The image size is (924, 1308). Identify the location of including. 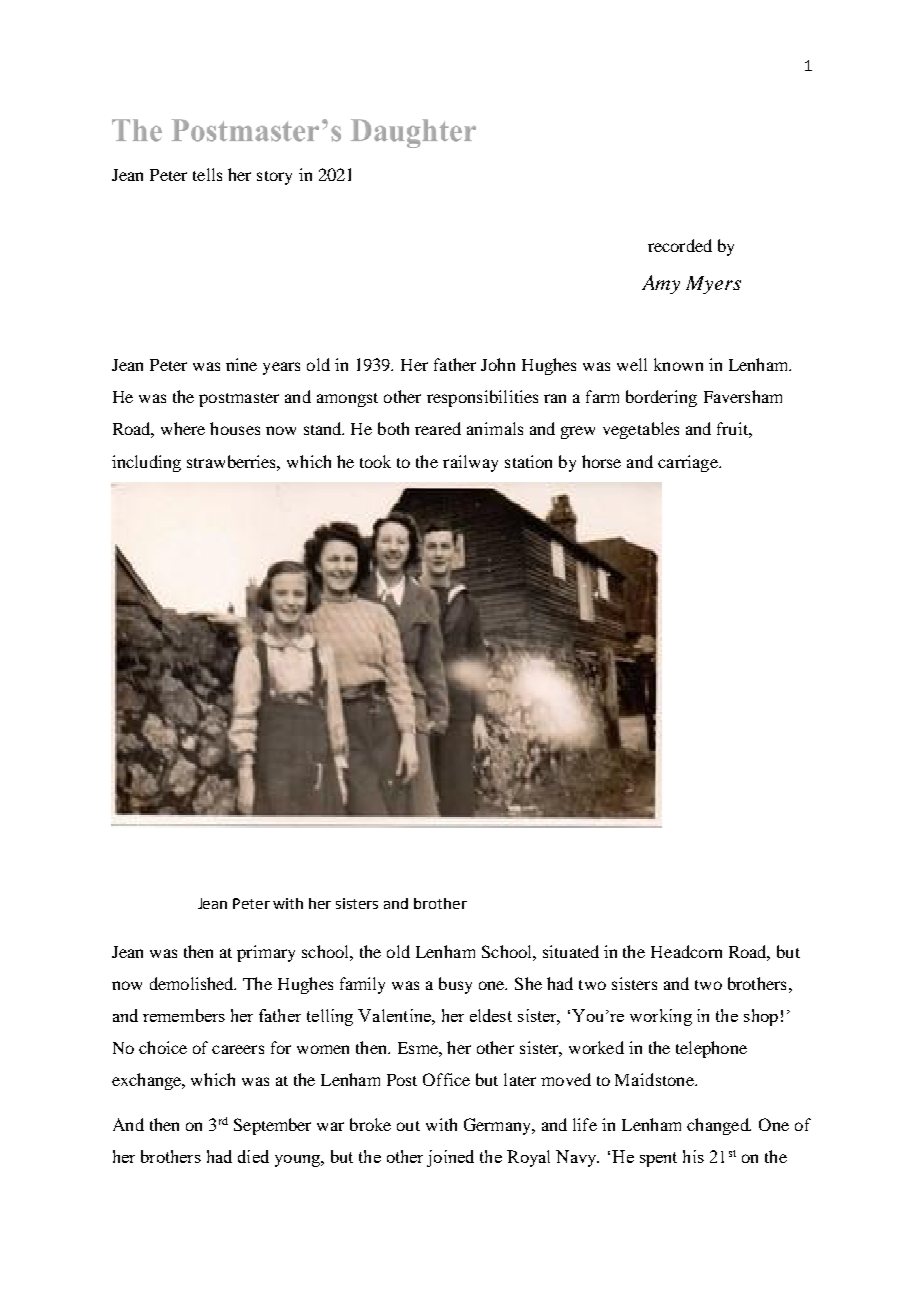
(146, 463).
